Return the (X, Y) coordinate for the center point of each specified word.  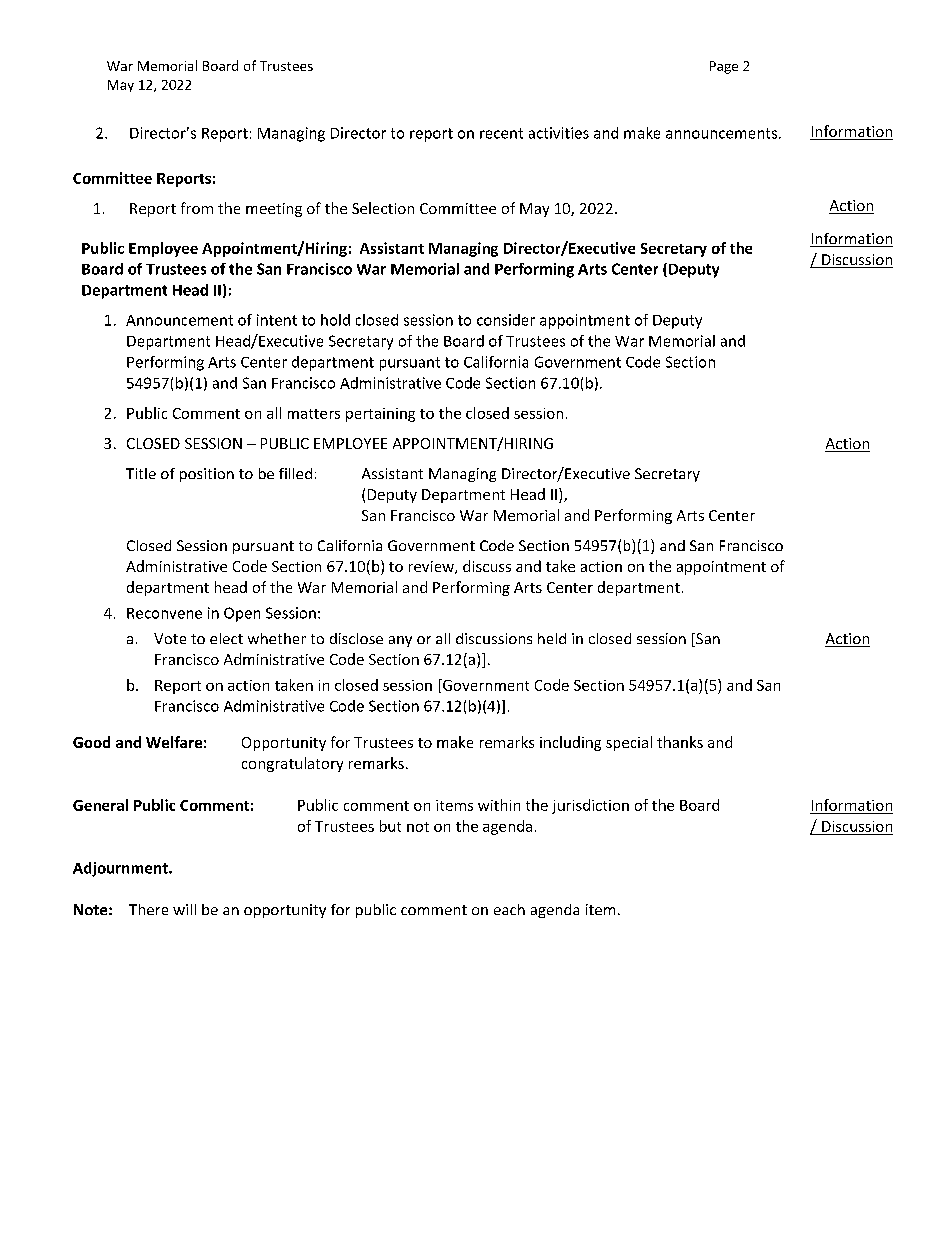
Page (724, 67)
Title (141, 473)
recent (501, 133)
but (390, 826)
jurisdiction (590, 806)
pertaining (380, 415)
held (552, 638)
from (197, 208)
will (184, 909)
